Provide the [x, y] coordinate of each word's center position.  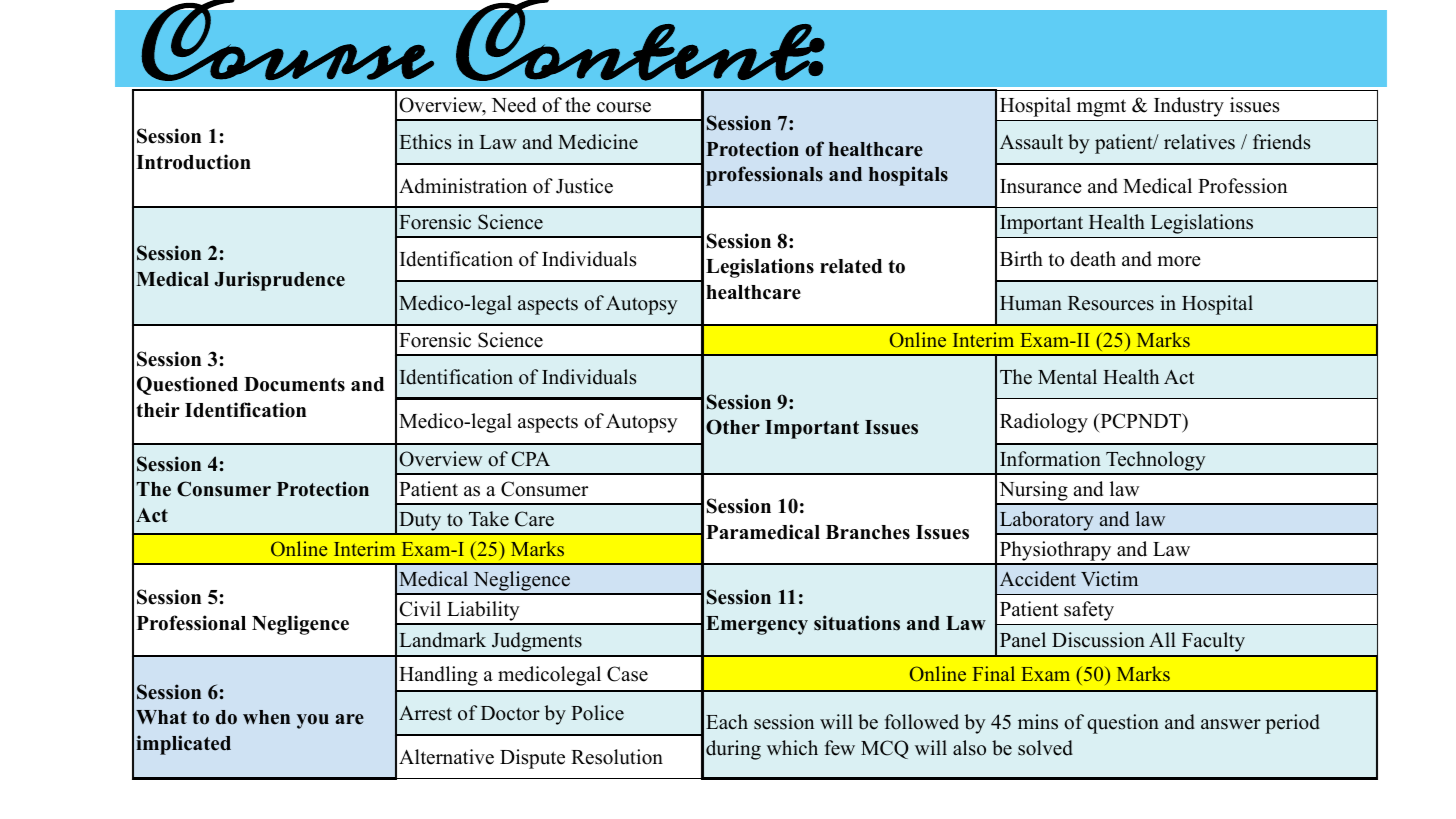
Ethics [425, 142]
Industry [1189, 107]
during [733, 750]
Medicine [598, 142]
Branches [868, 532]
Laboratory [1046, 522]
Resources [1111, 303]
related [851, 266]
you [313, 721]
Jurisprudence [279, 281]
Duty [420, 523]
